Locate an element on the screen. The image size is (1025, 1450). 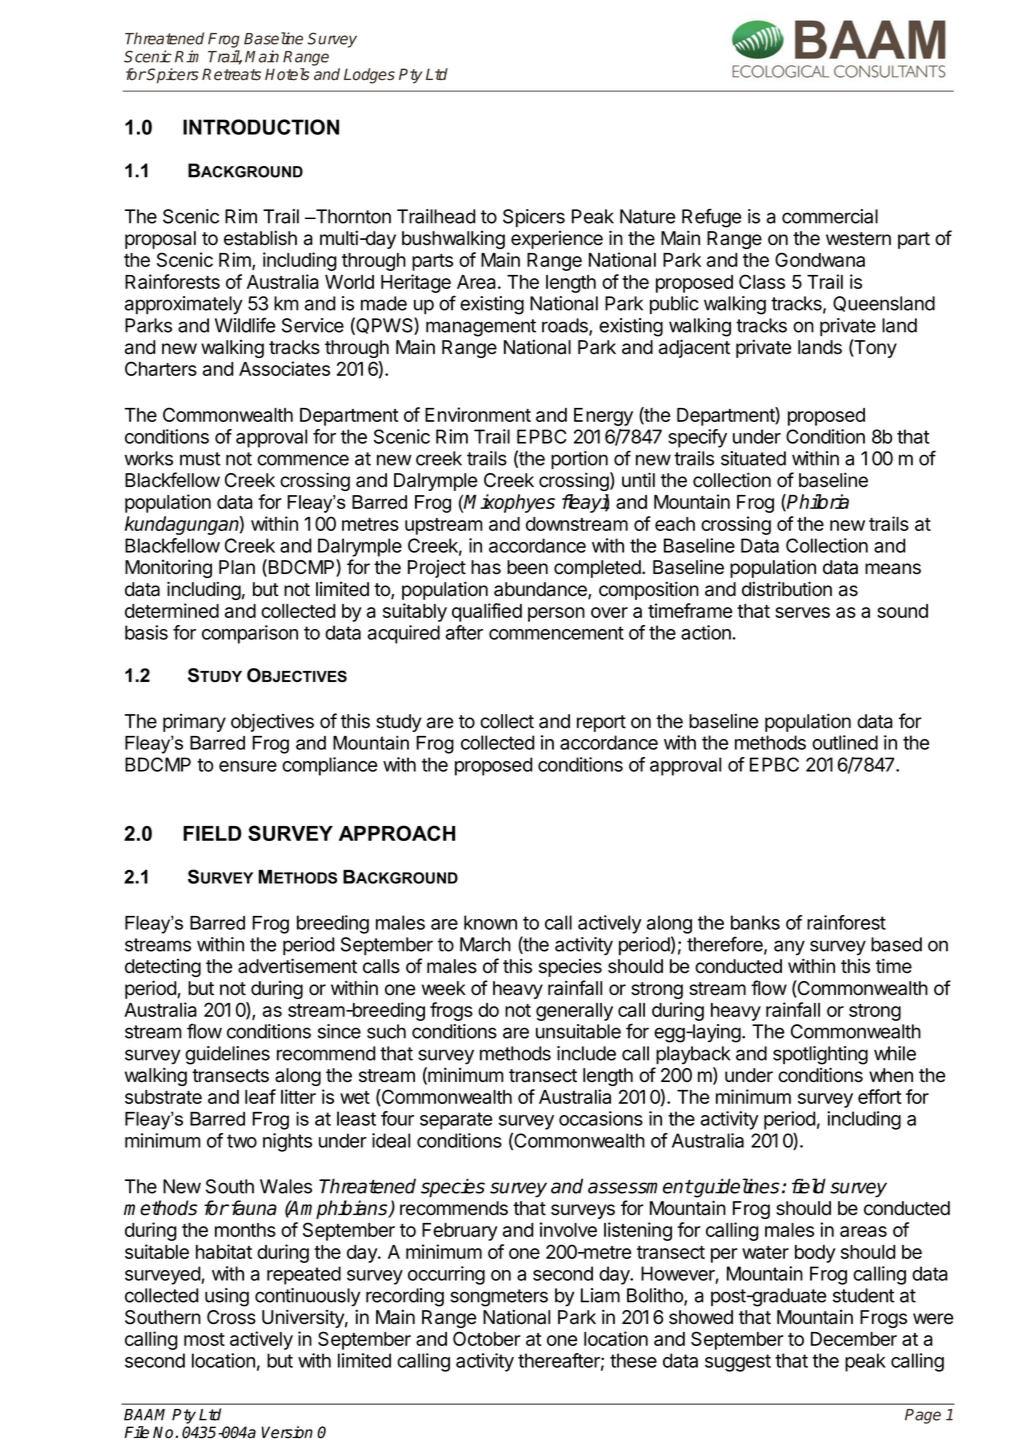
serves is located at coordinates (802, 612).
